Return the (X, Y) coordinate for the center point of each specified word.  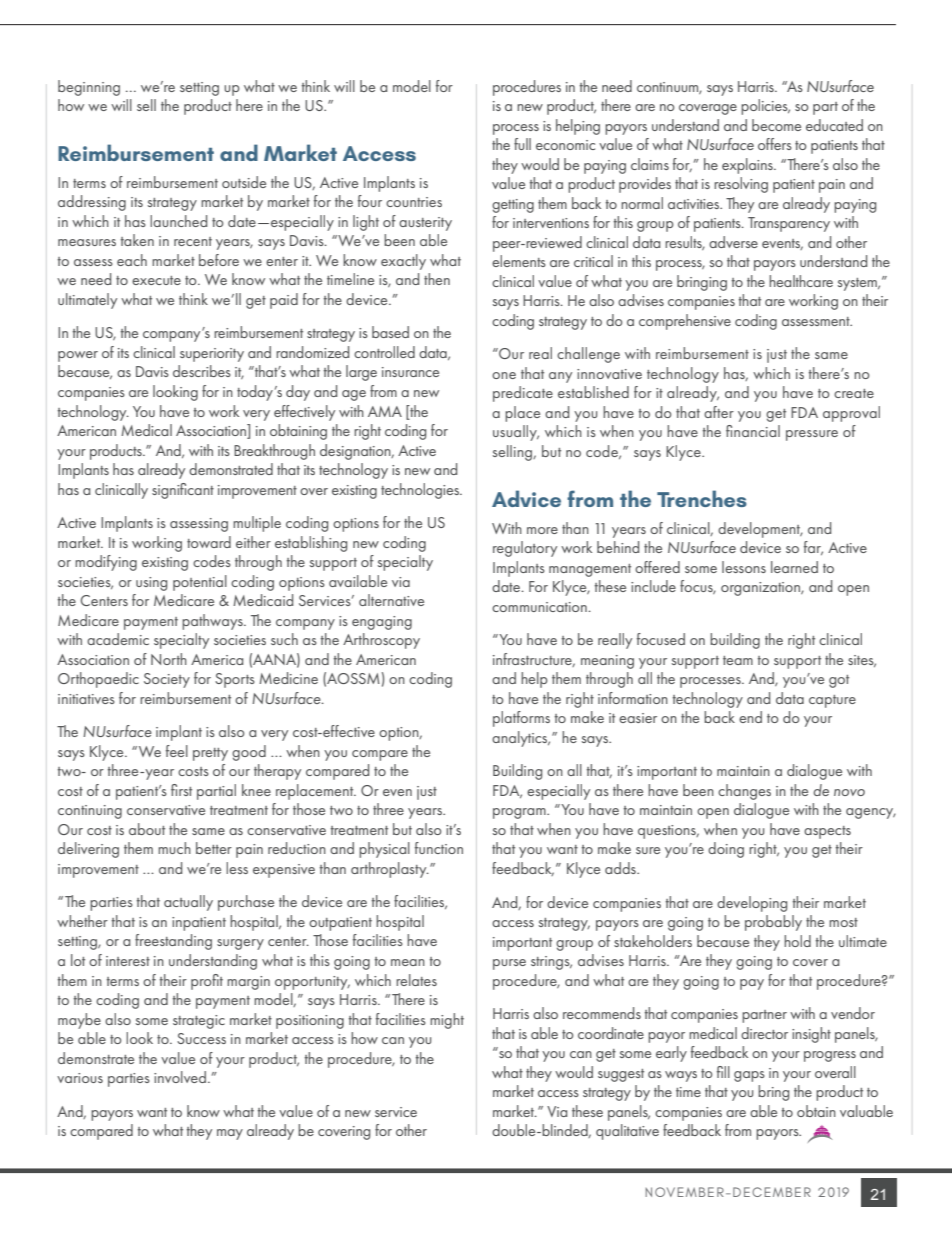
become (776, 125)
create (854, 393)
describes (202, 371)
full (522, 144)
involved (180, 1077)
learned (794, 567)
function (439, 848)
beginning (89, 88)
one (504, 375)
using (151, 584)
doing (726, 850)
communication (540, 607)
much (174, 848)
